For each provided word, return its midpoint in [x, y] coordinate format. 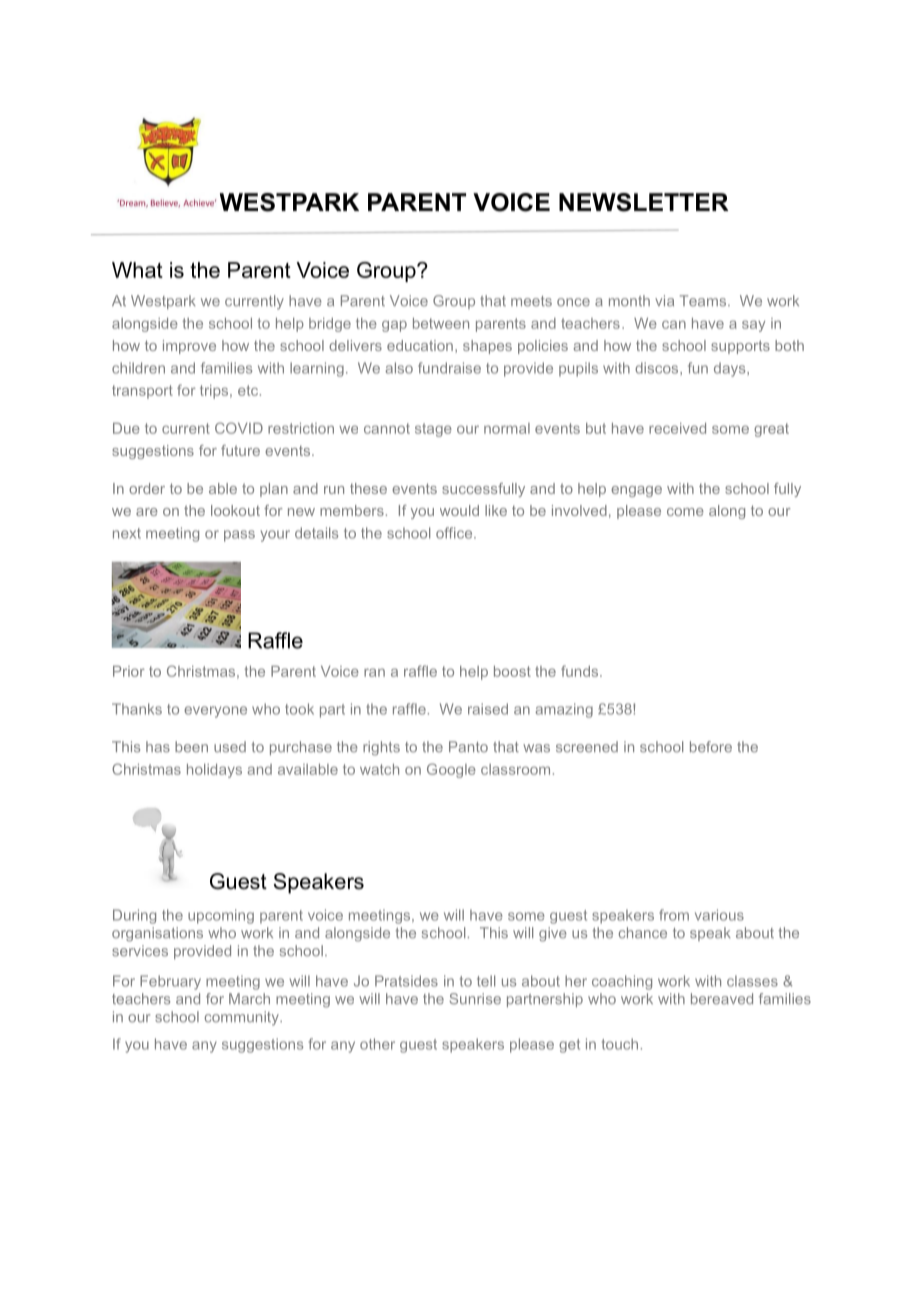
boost [512, 671]
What [137, 270]
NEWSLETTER [644, 202]
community [243, 1018]
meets [531, 301]
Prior [129, 671]
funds [581, 671]
